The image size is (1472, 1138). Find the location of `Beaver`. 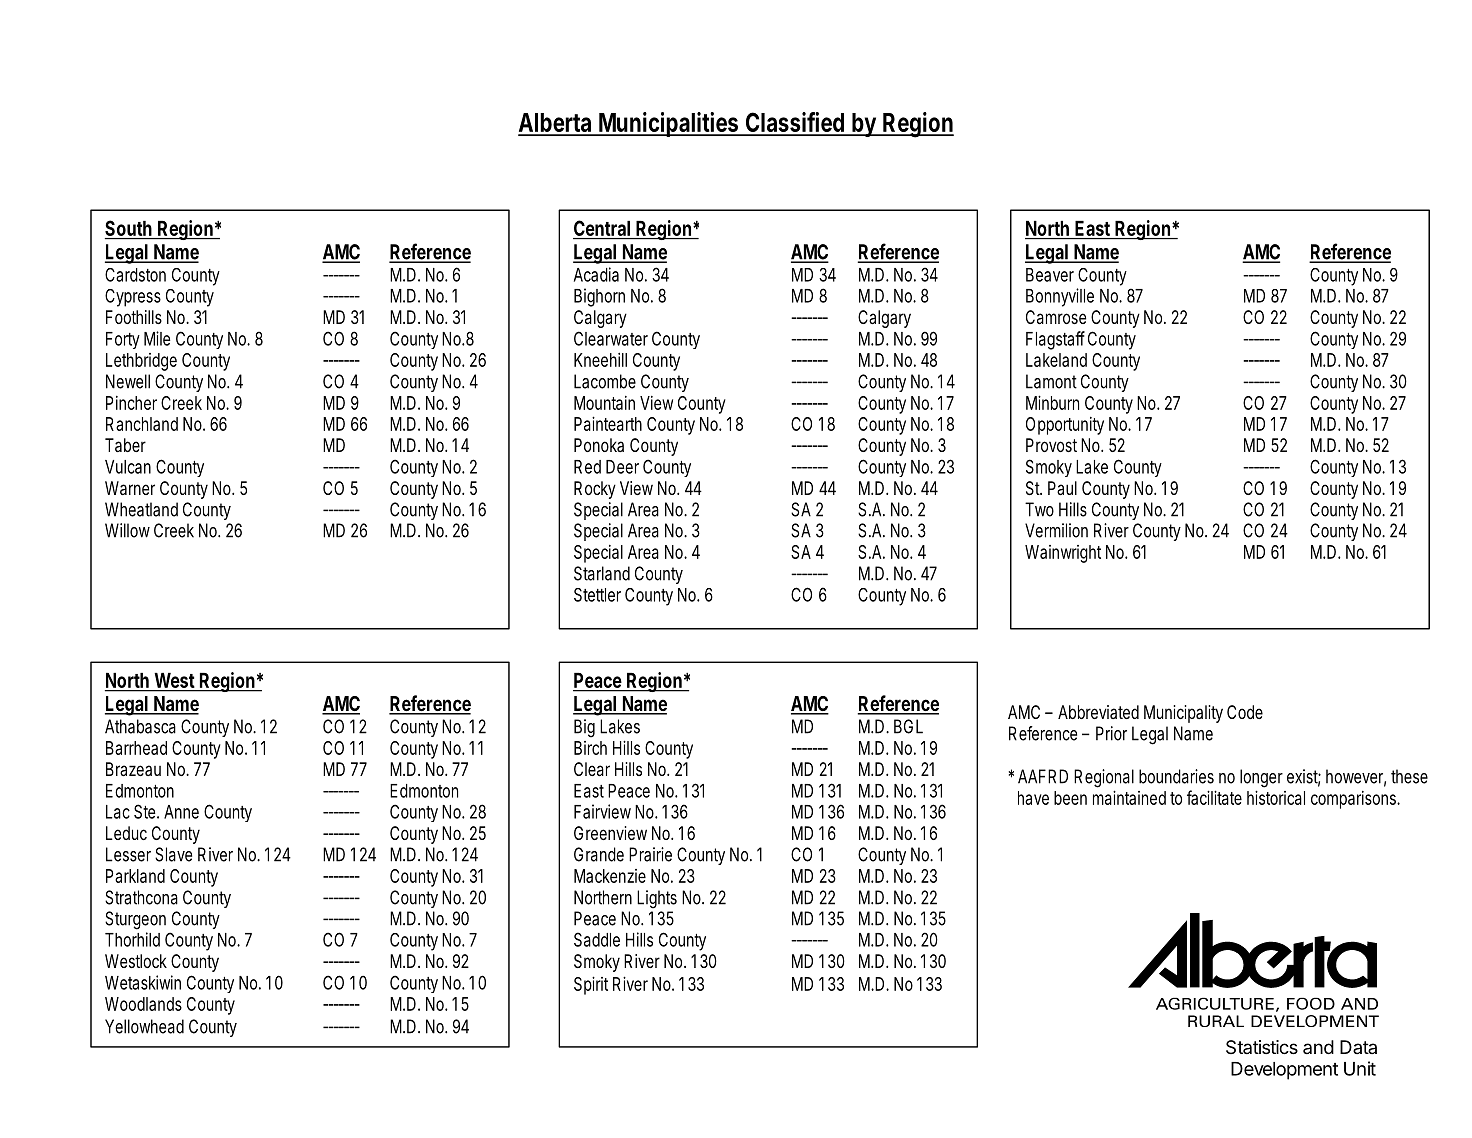

Beaver is located at coordinates (1050, 275).
